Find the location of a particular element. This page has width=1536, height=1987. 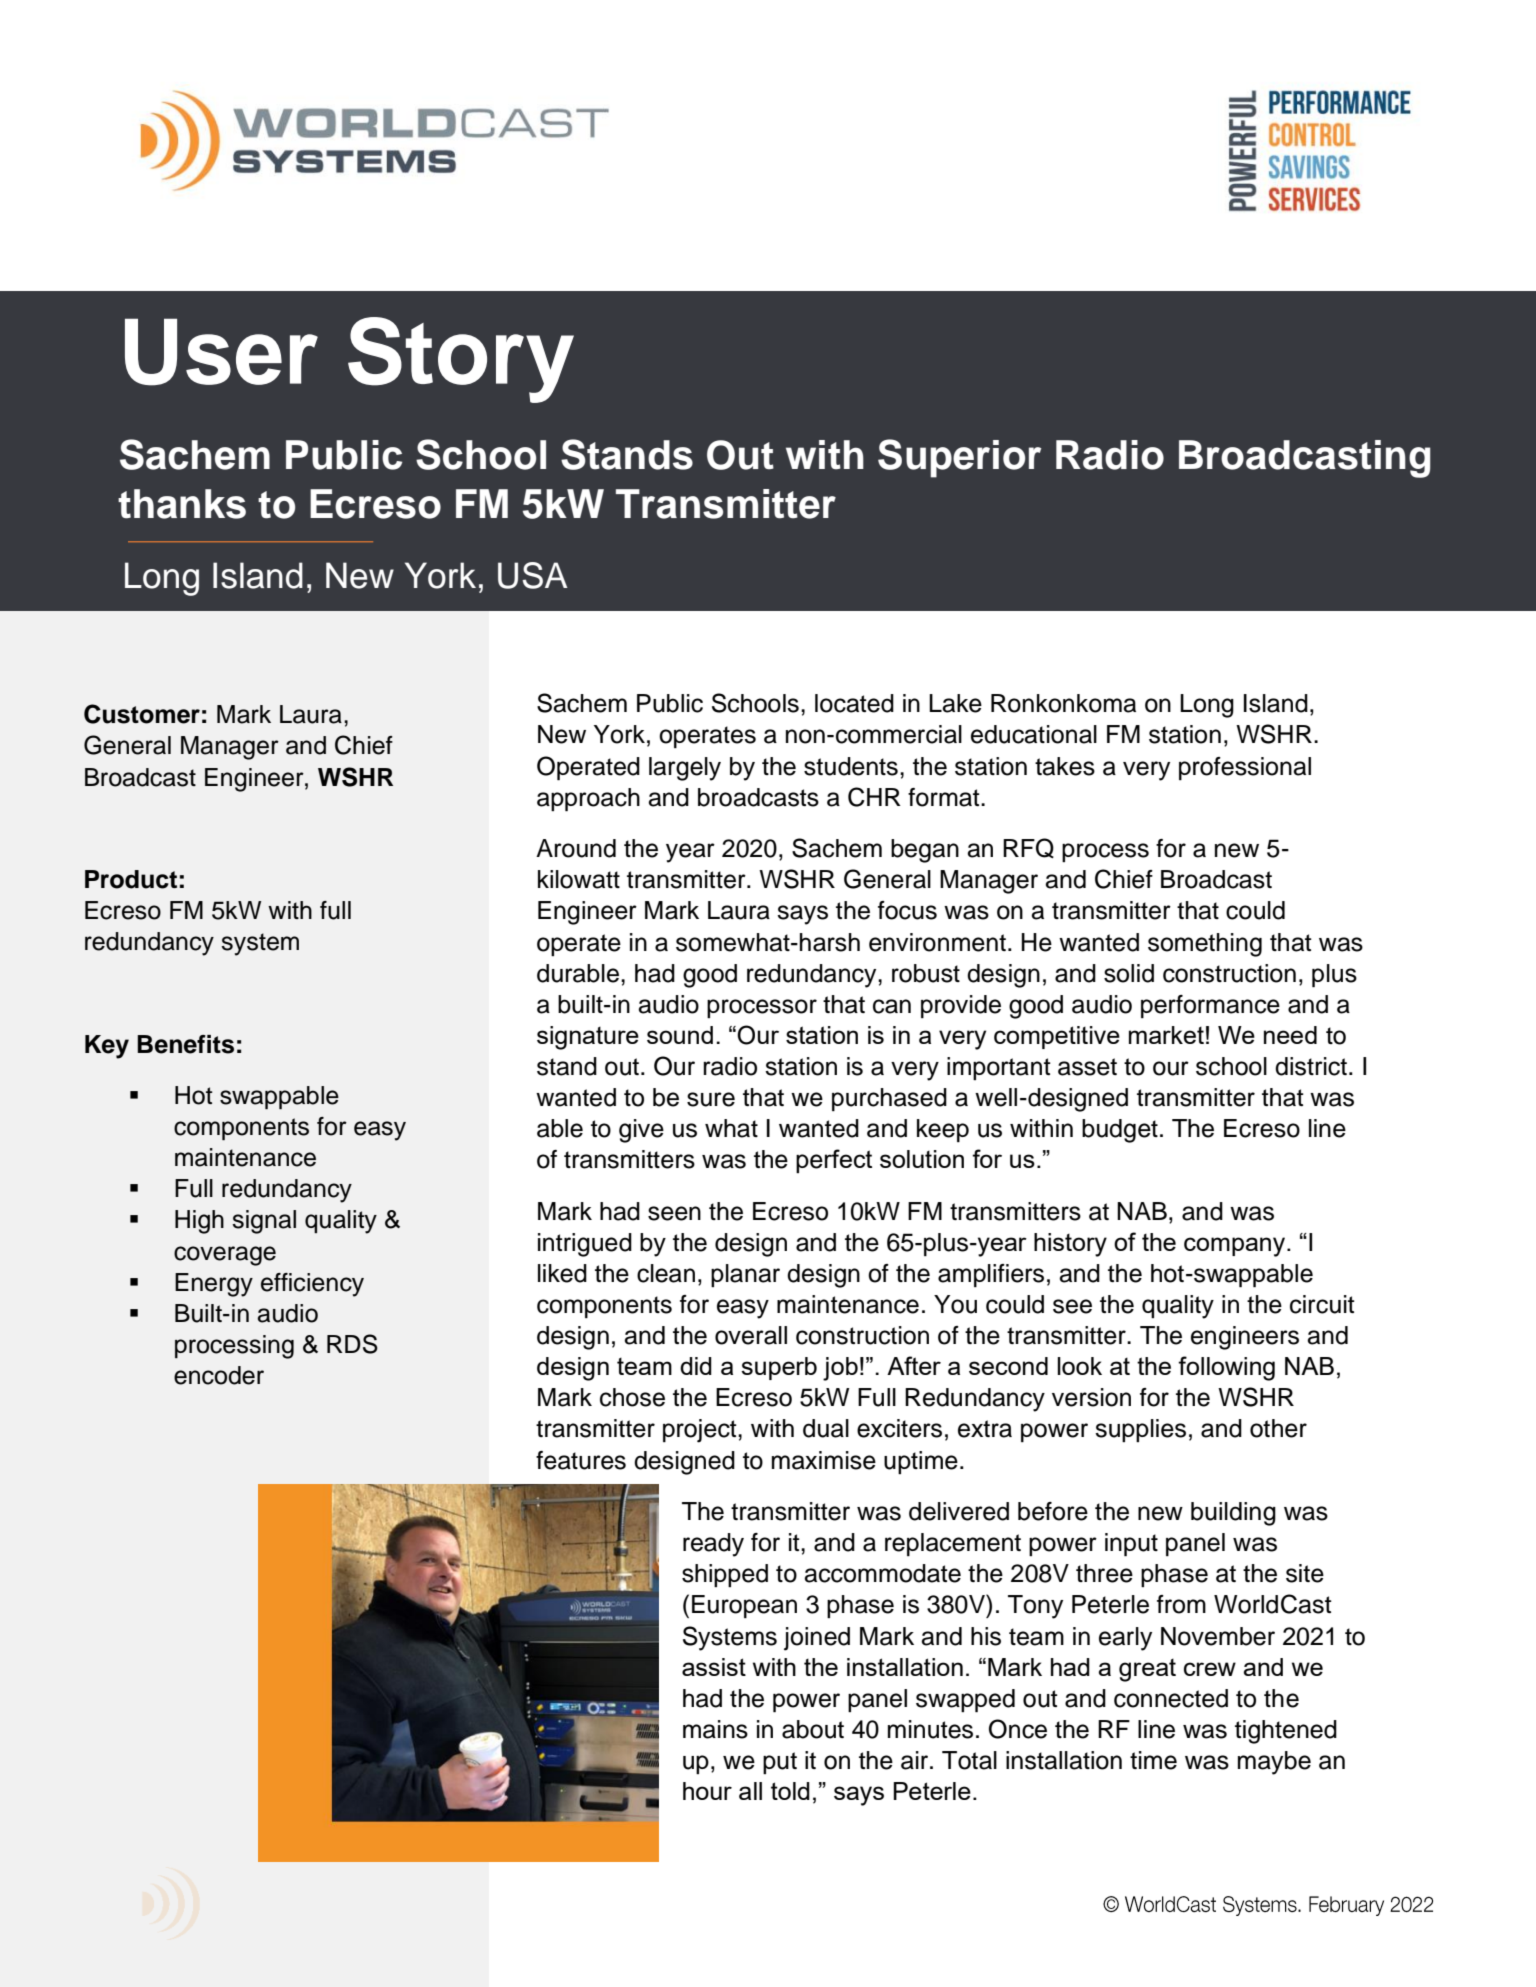

Superior is located at coordinates (959, 458).
